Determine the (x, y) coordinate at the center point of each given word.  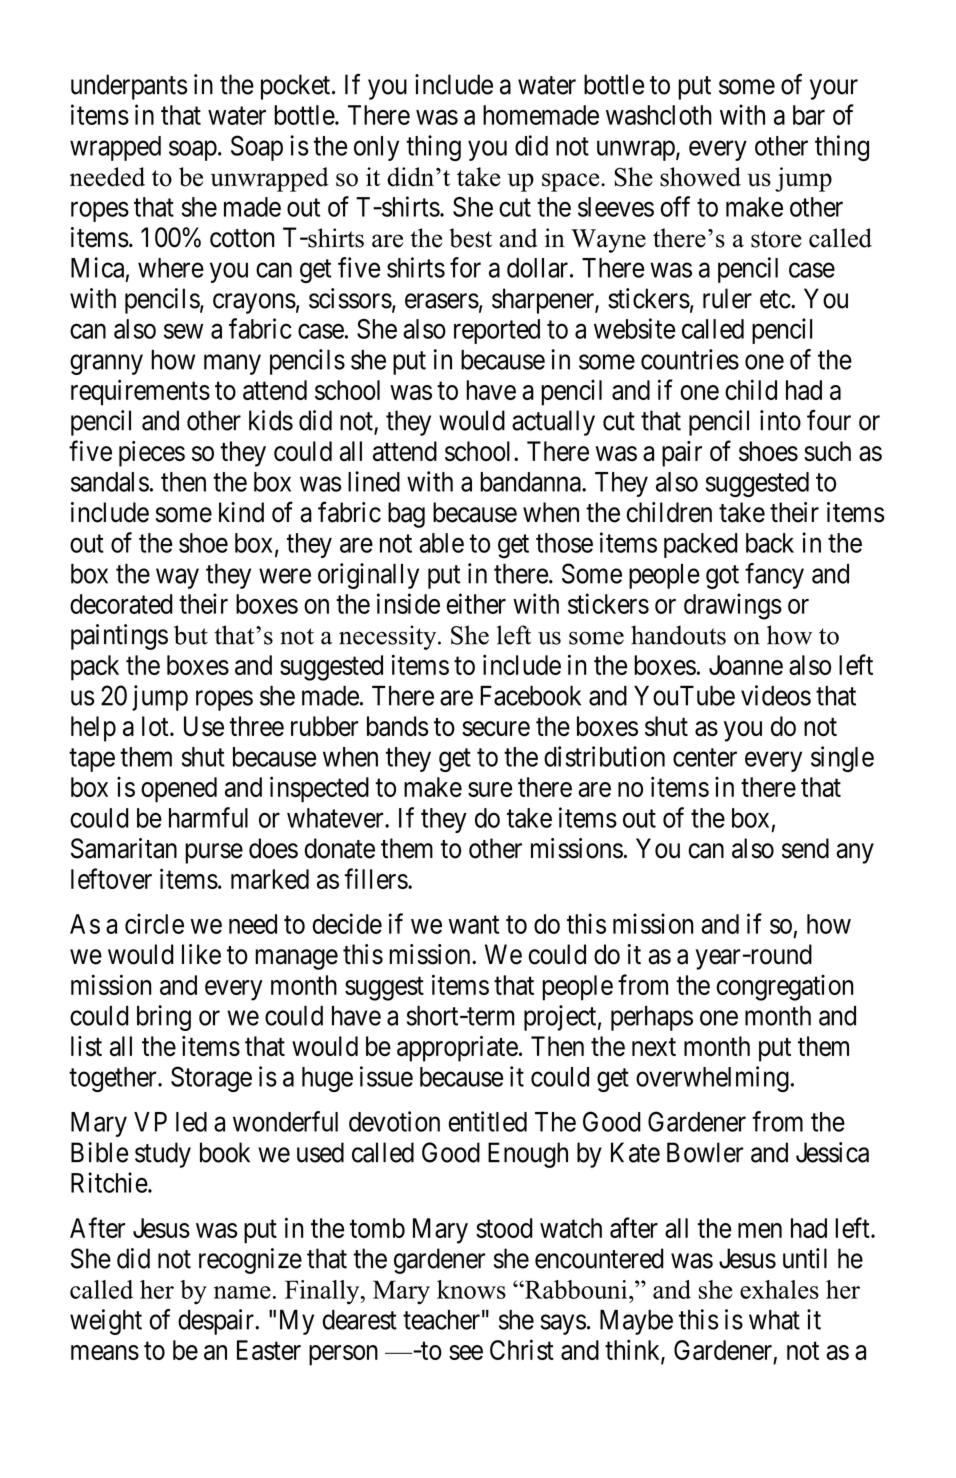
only (376, 148)
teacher (441, 1320)
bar (809, 115)
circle (154, 923)
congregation (785, 988)
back (770, 543)
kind (241, 512)
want (474, 925)
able (441, 543)
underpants (129, 87)
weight (106, 1322)
